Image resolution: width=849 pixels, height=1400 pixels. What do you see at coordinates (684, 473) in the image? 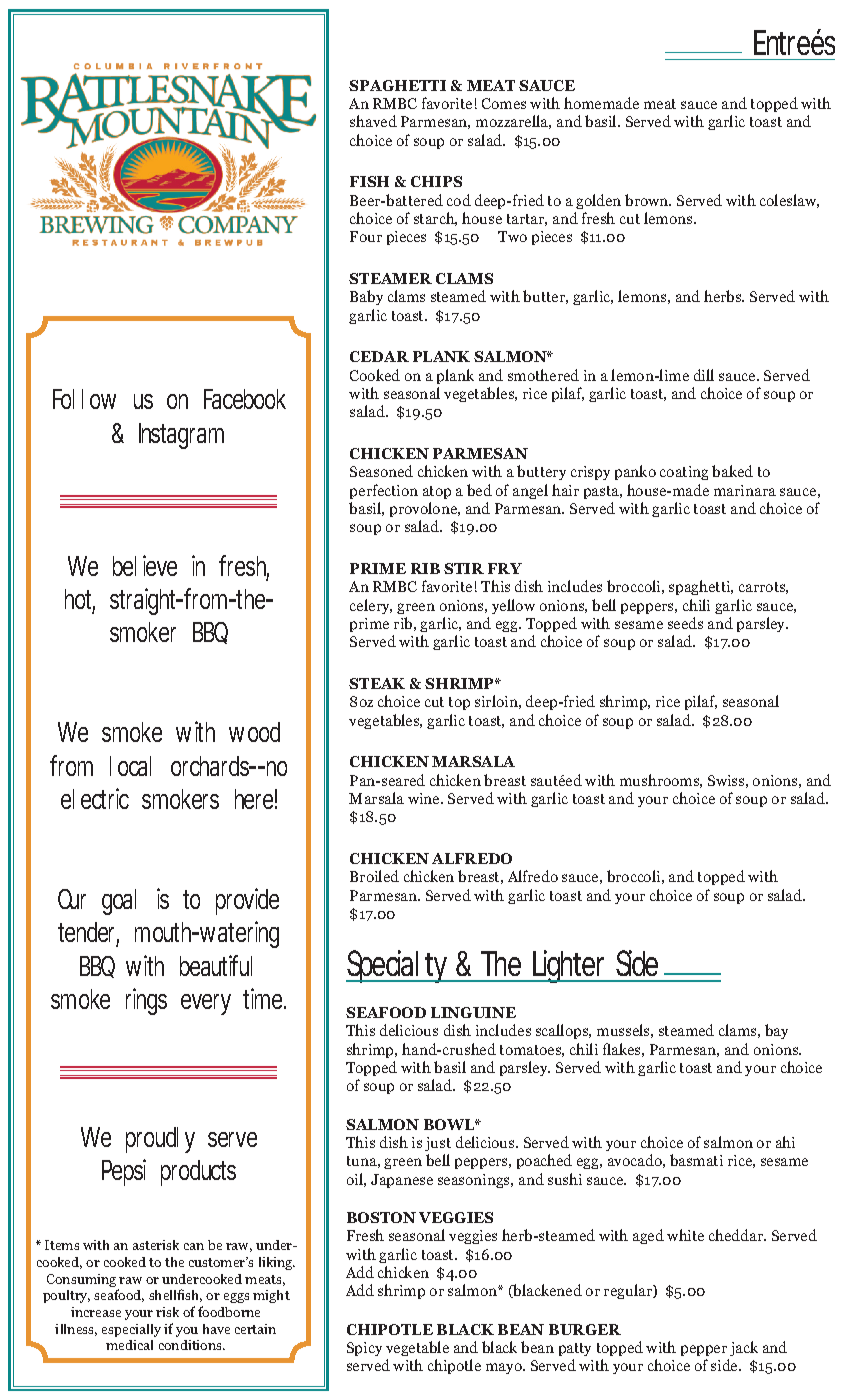
I see `coating` at bounding box center [684, 473].
